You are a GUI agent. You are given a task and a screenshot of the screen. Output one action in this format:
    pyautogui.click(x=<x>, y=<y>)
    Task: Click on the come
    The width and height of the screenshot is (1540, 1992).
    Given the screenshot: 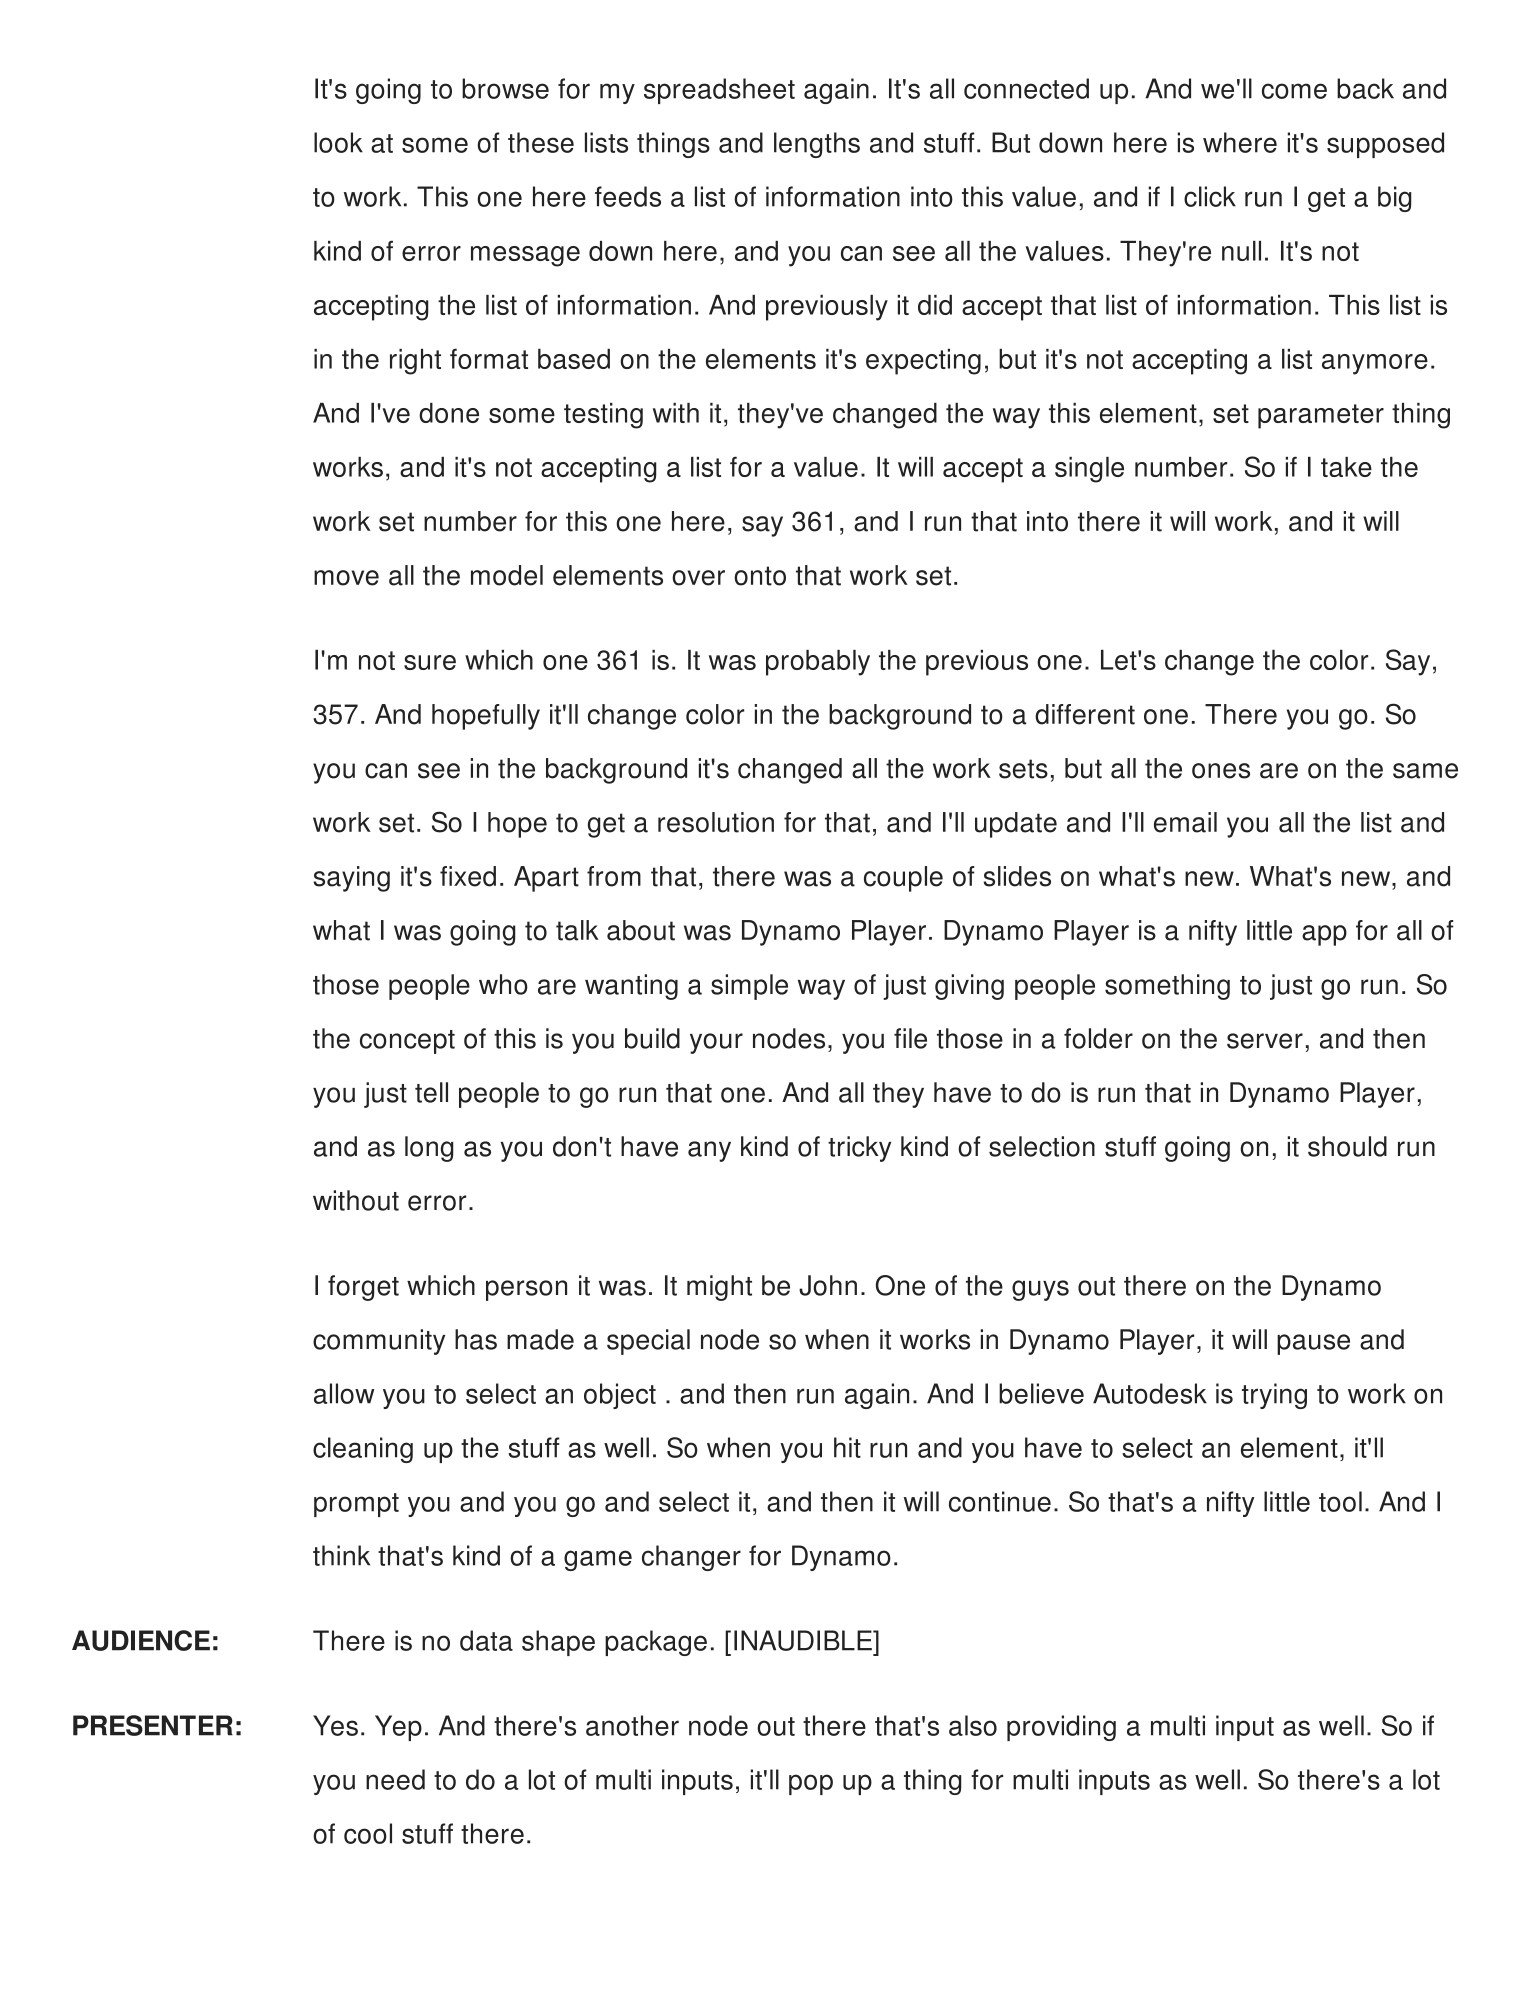 What is the action you would take?
    pyautogui.click(x=1294, y=91)
